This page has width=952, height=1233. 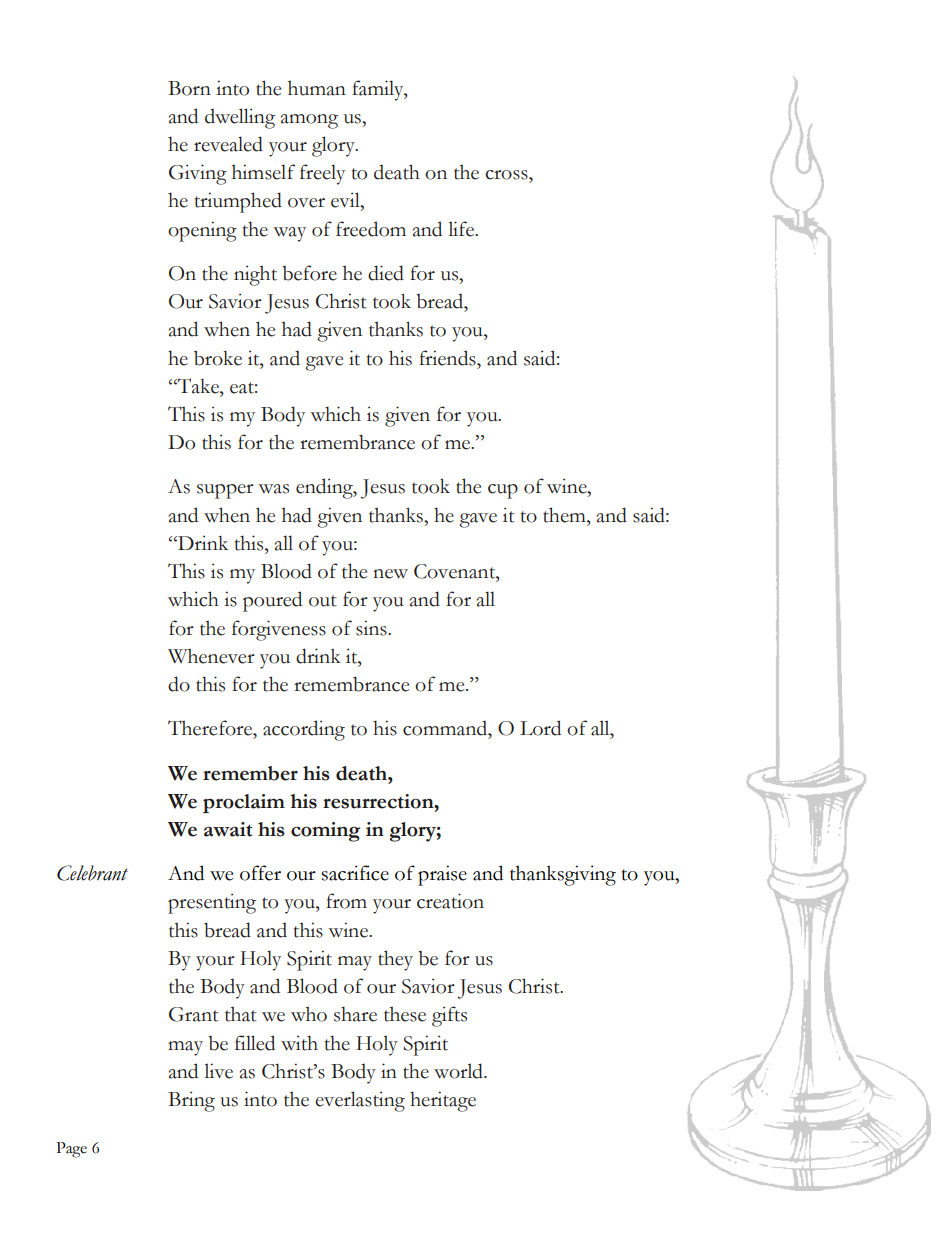 I want to click on everlasting, so click(x=360, y=1101).
